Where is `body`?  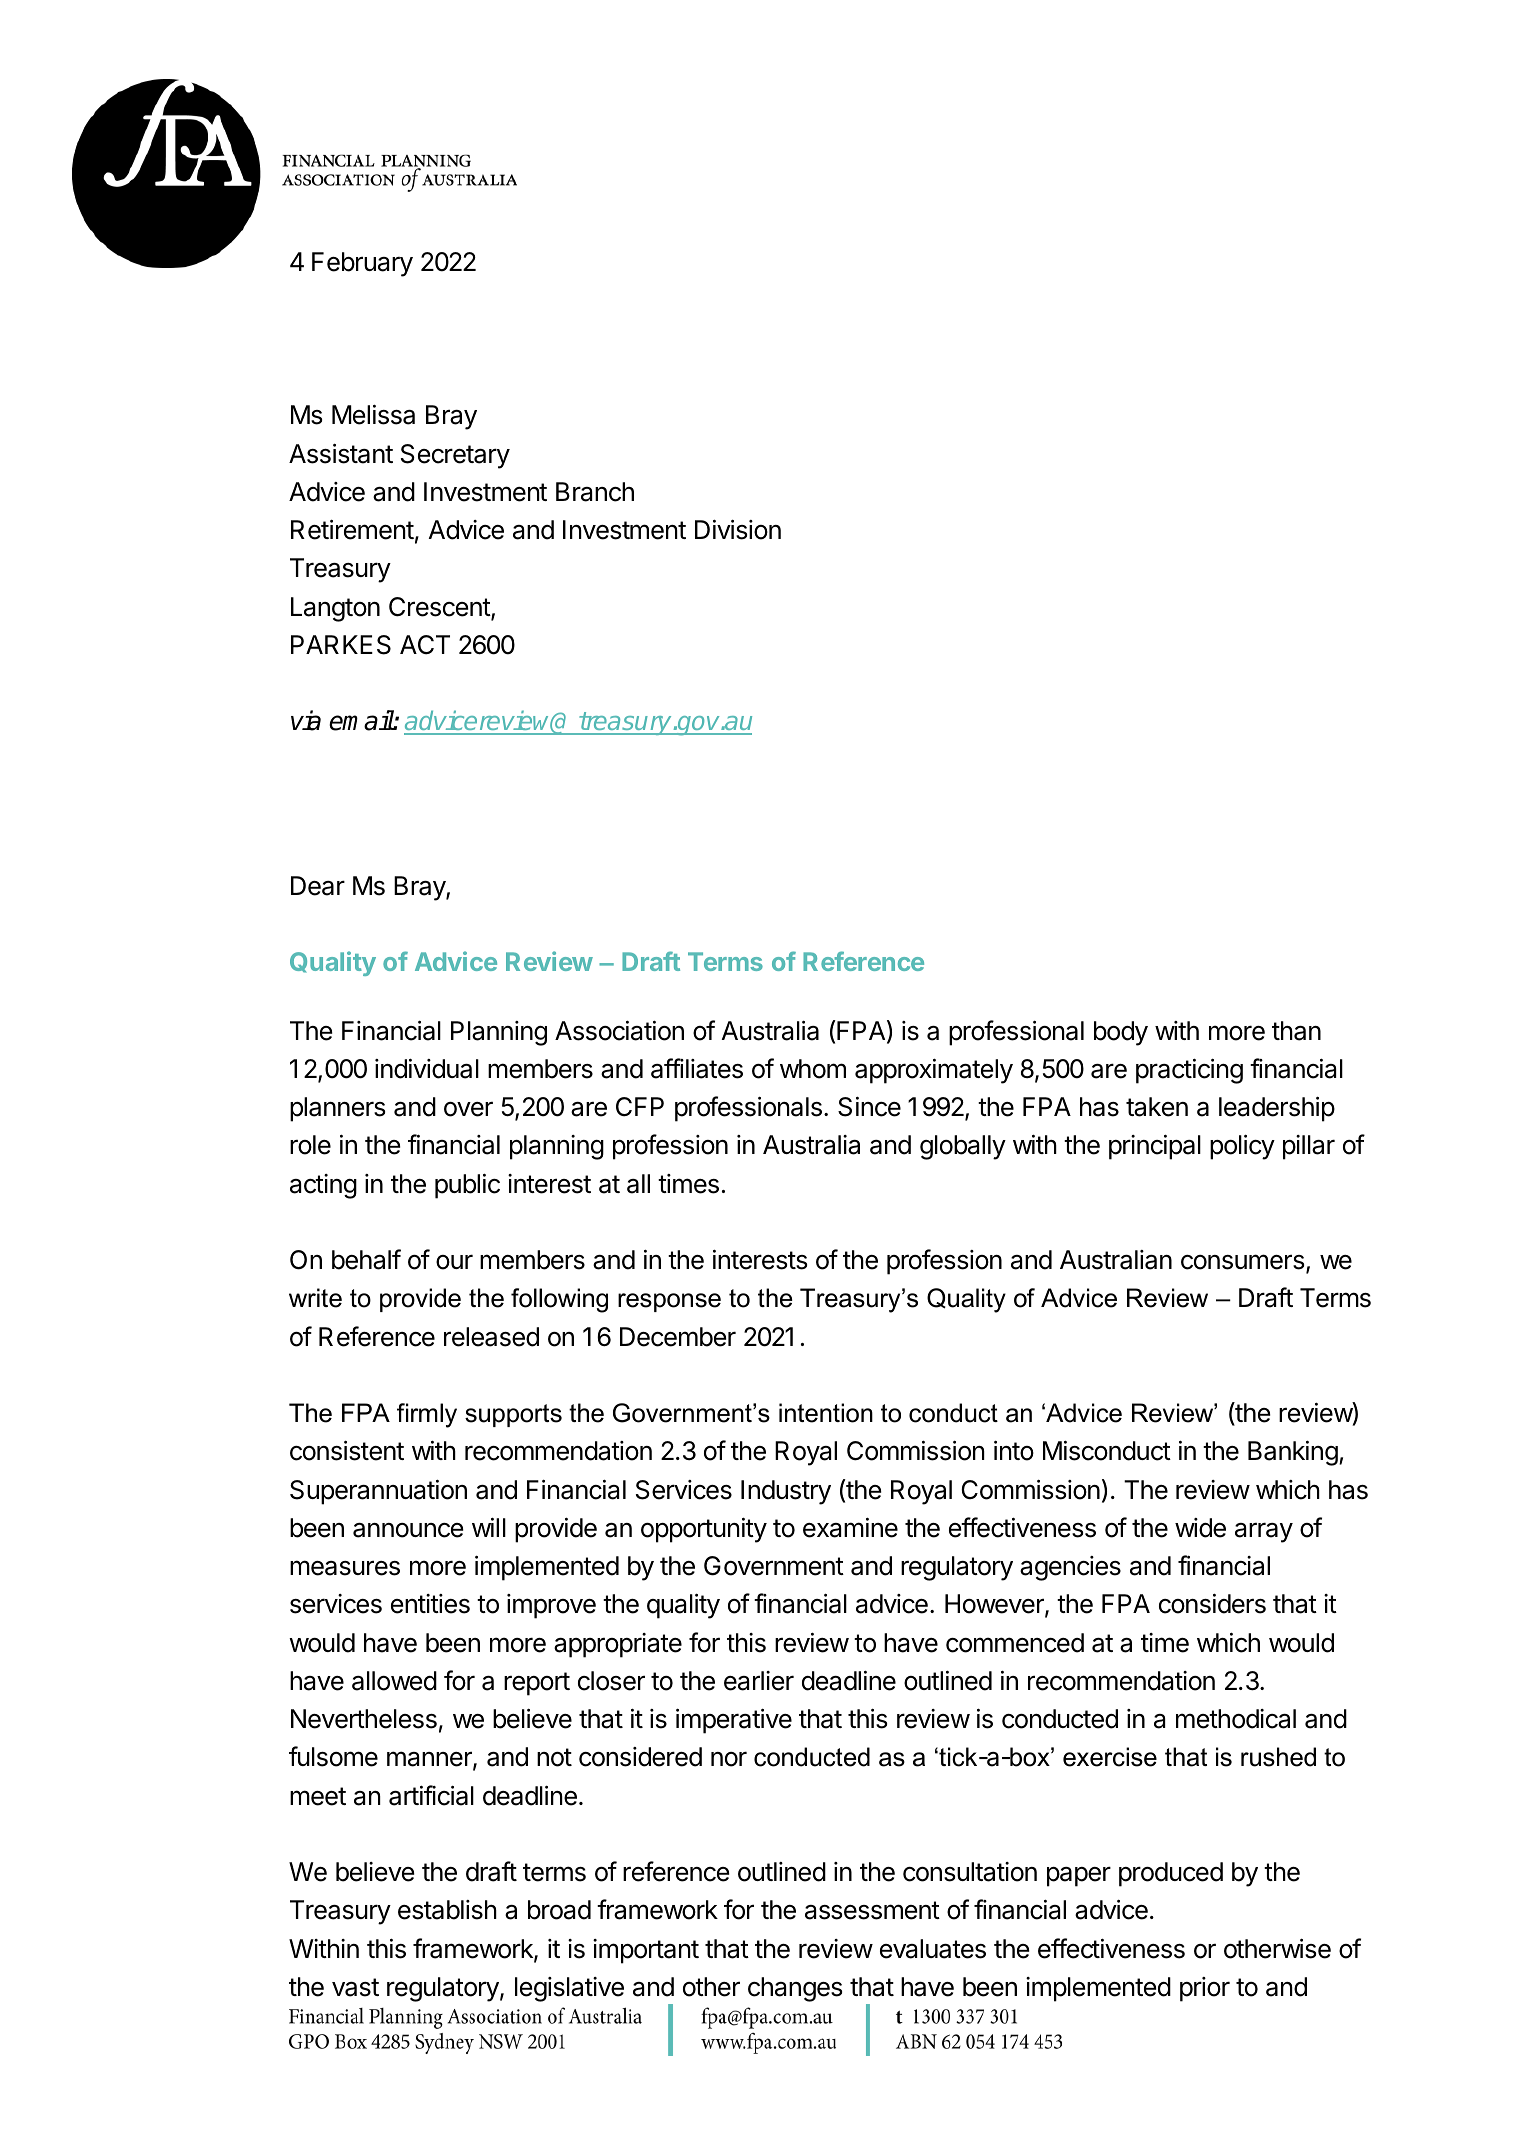 body is located at coordinates (1121, 1033).
